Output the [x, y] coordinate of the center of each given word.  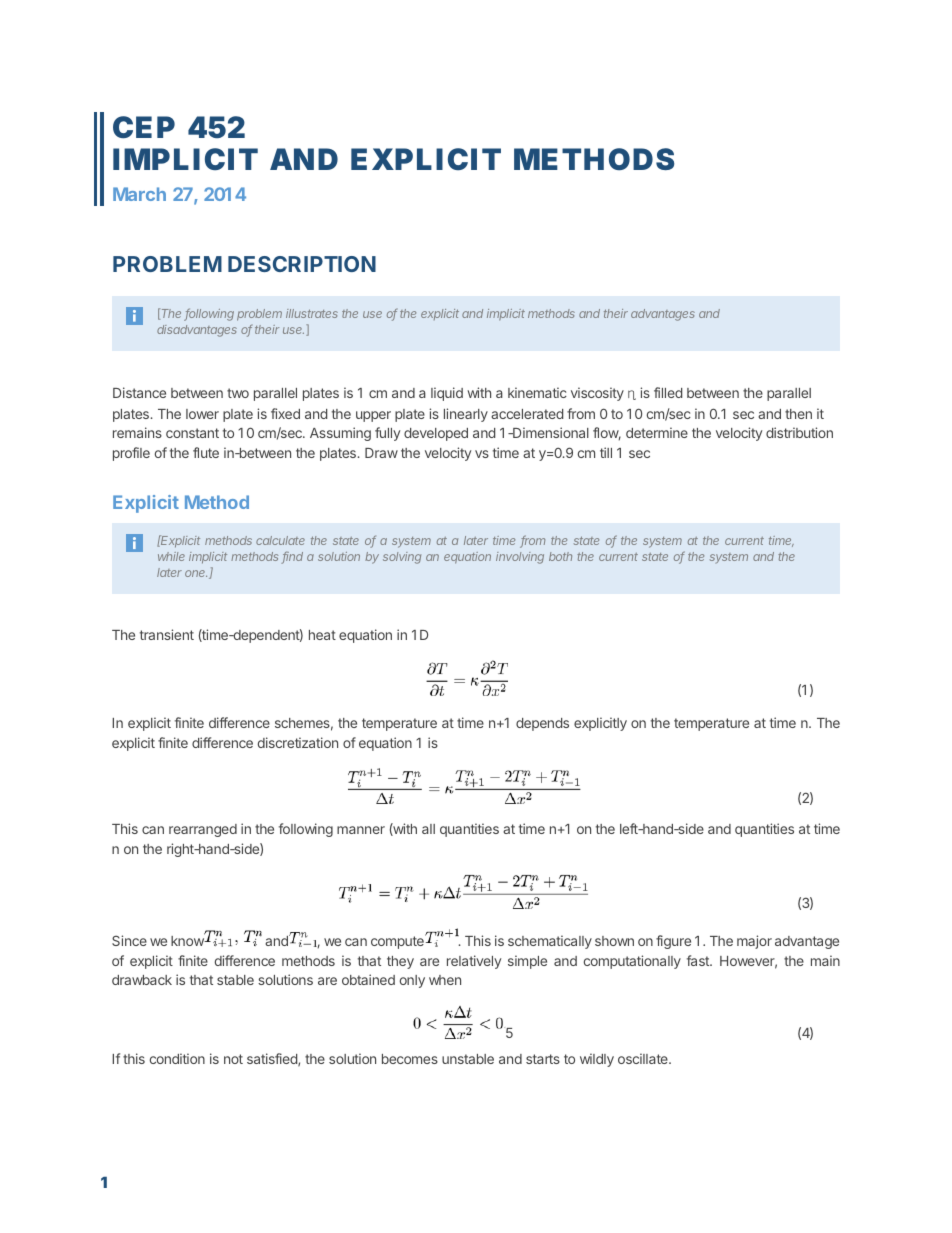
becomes [410, 1059]
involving [520, 558]
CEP [144, 127]
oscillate [644, 1058]
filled [668, 392]
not [233, 1059]
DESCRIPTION [302, 264]
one [196, 573]
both [560, 556]
